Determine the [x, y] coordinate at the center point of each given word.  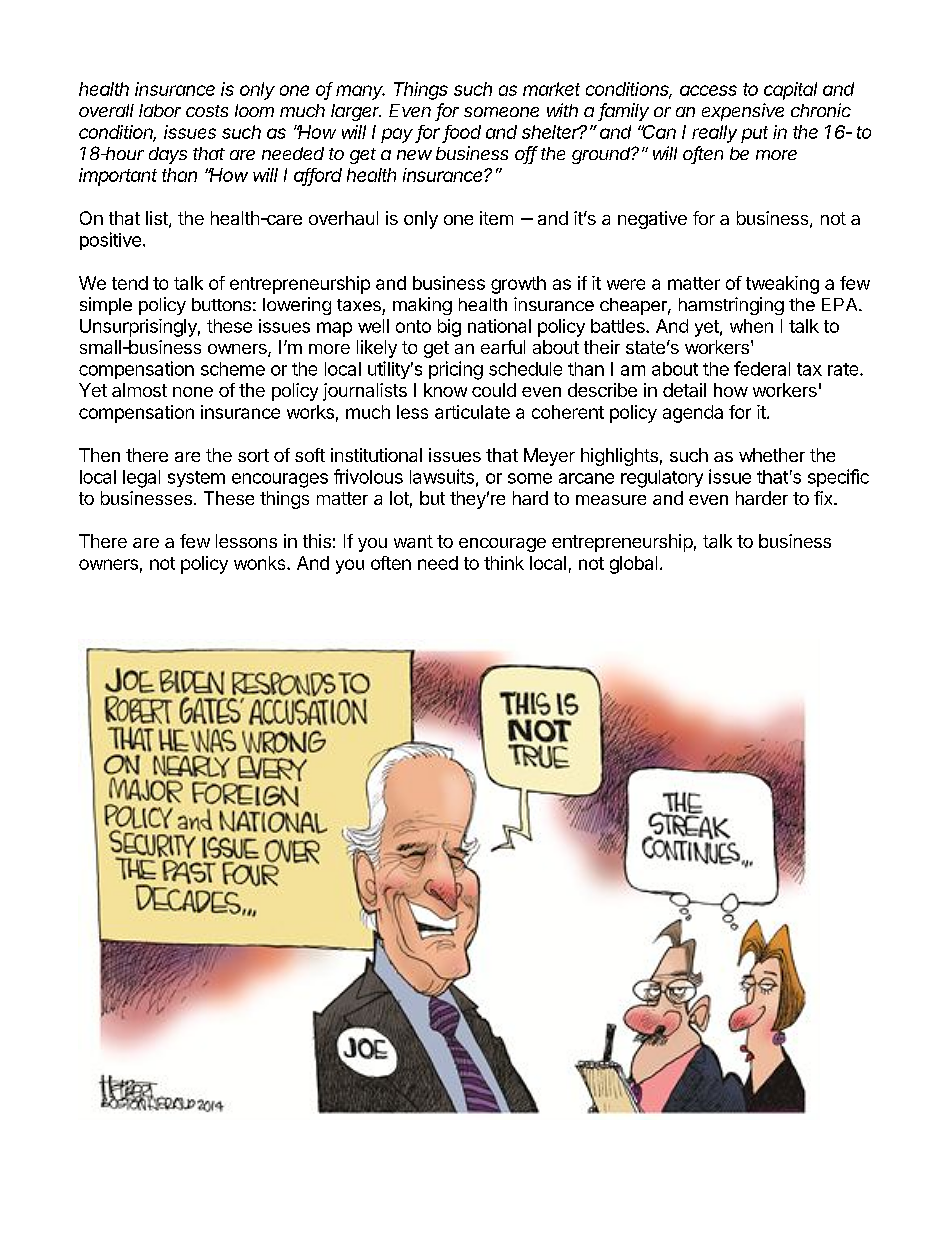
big [449, 328]
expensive [743, 112]
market [551, 89]
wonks [261, 563]
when [751, 326]
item [496, 218]
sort [253, 455]
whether [772, 455]
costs [207, 111]
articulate [472, 412]
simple [106, 306]
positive [110, 241]
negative [652, 220]
